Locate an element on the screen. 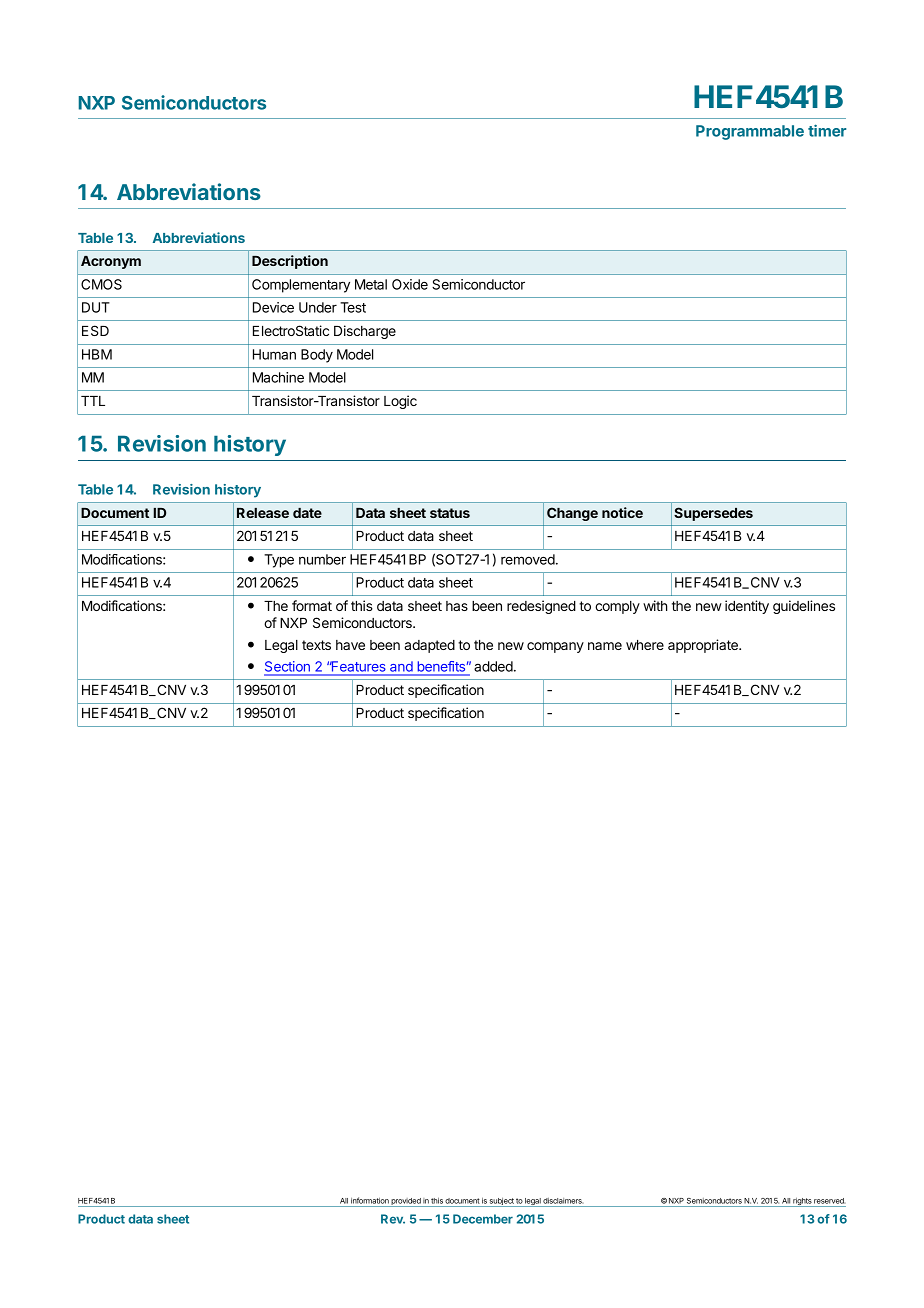 This screenshot has width=924, height=1308. Acronym is located at coordinates (111, 262).
